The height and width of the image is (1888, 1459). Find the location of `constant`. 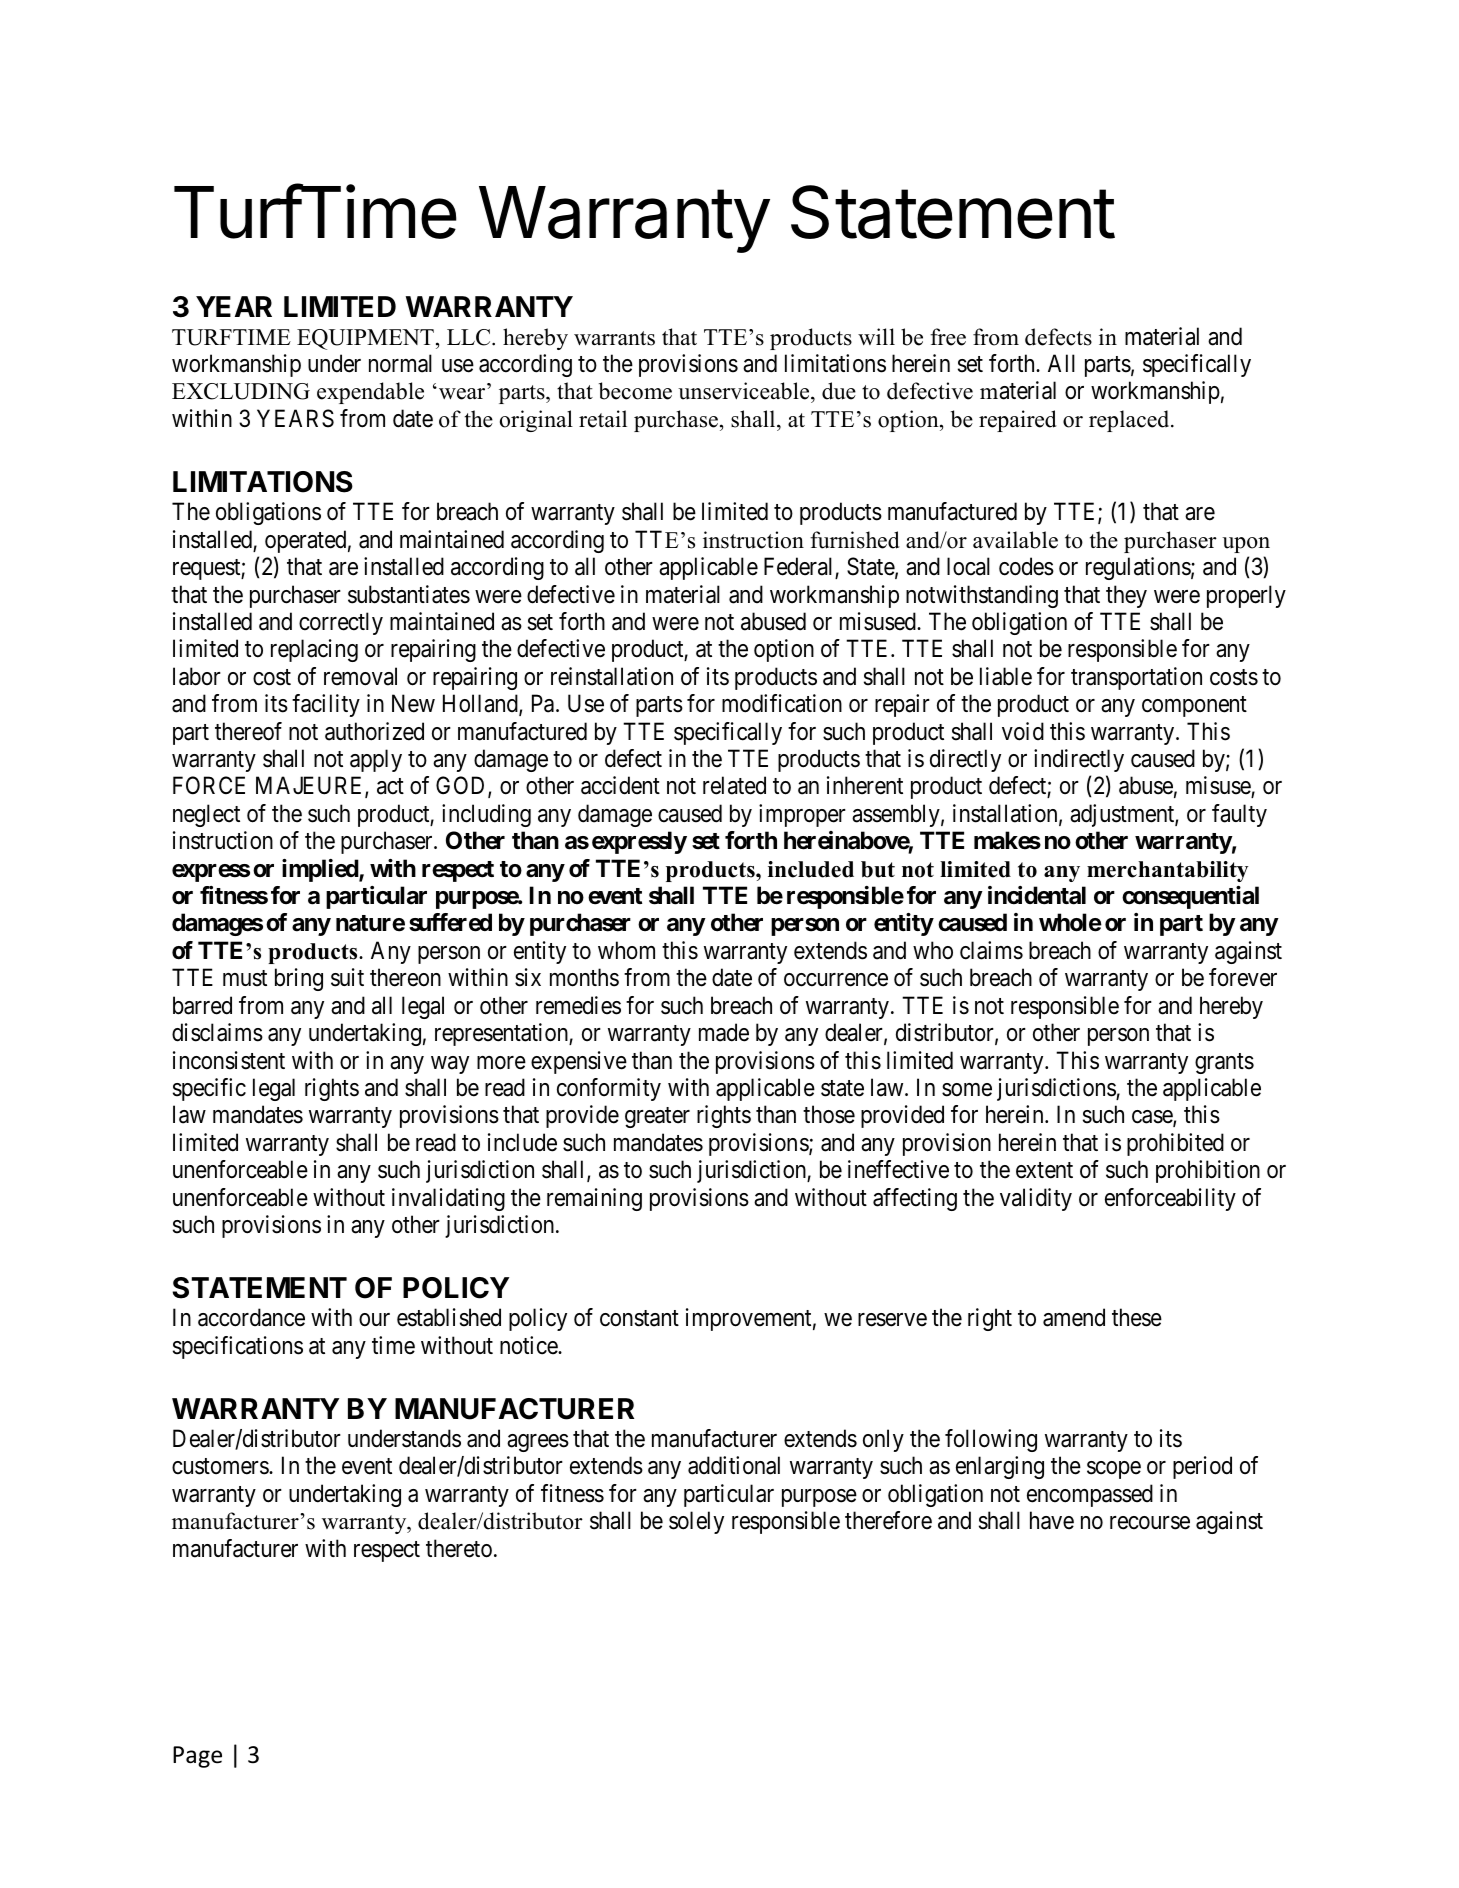

constant is located at coordinates (639, 1318).
